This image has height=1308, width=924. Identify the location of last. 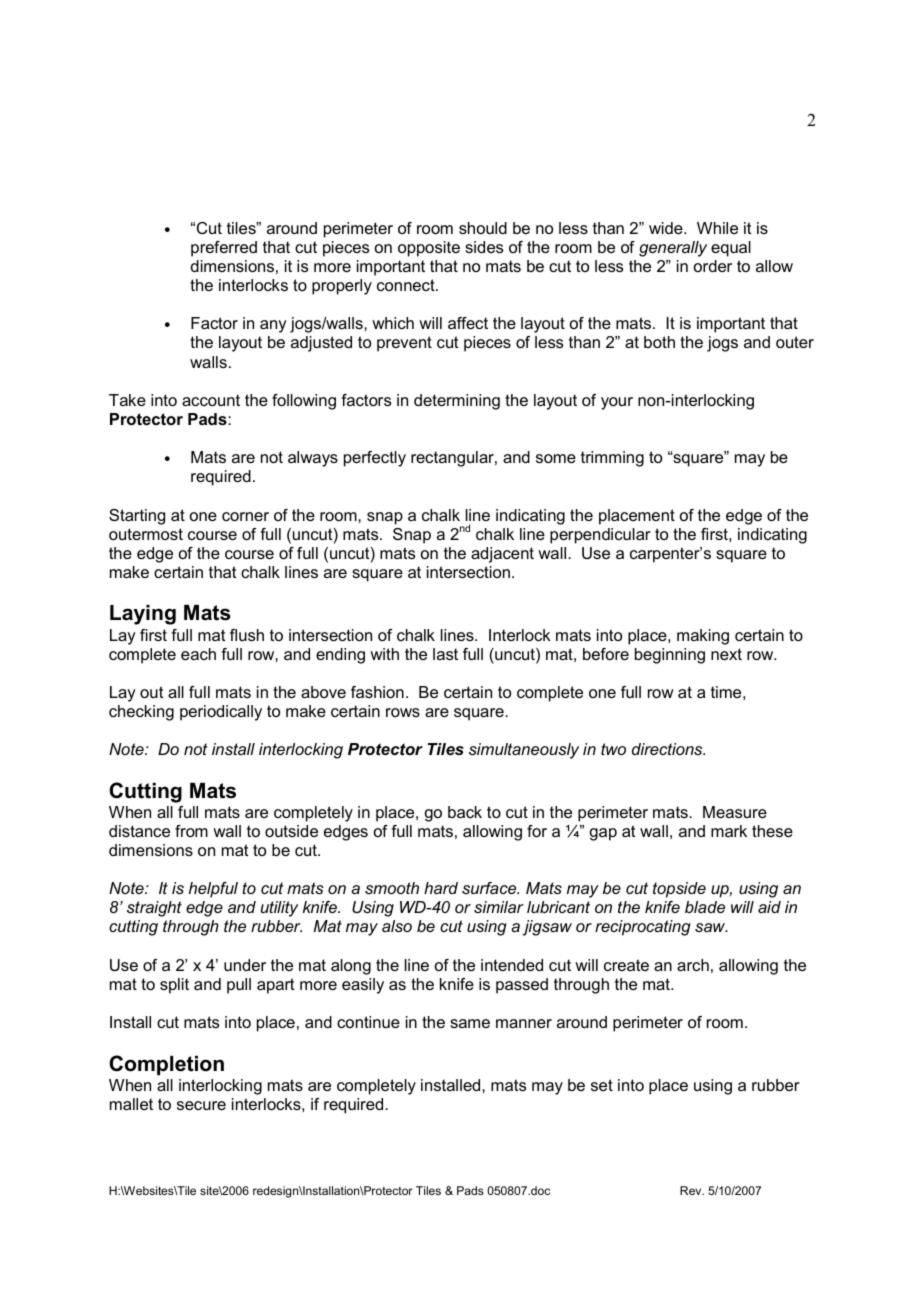
(445, 654).
